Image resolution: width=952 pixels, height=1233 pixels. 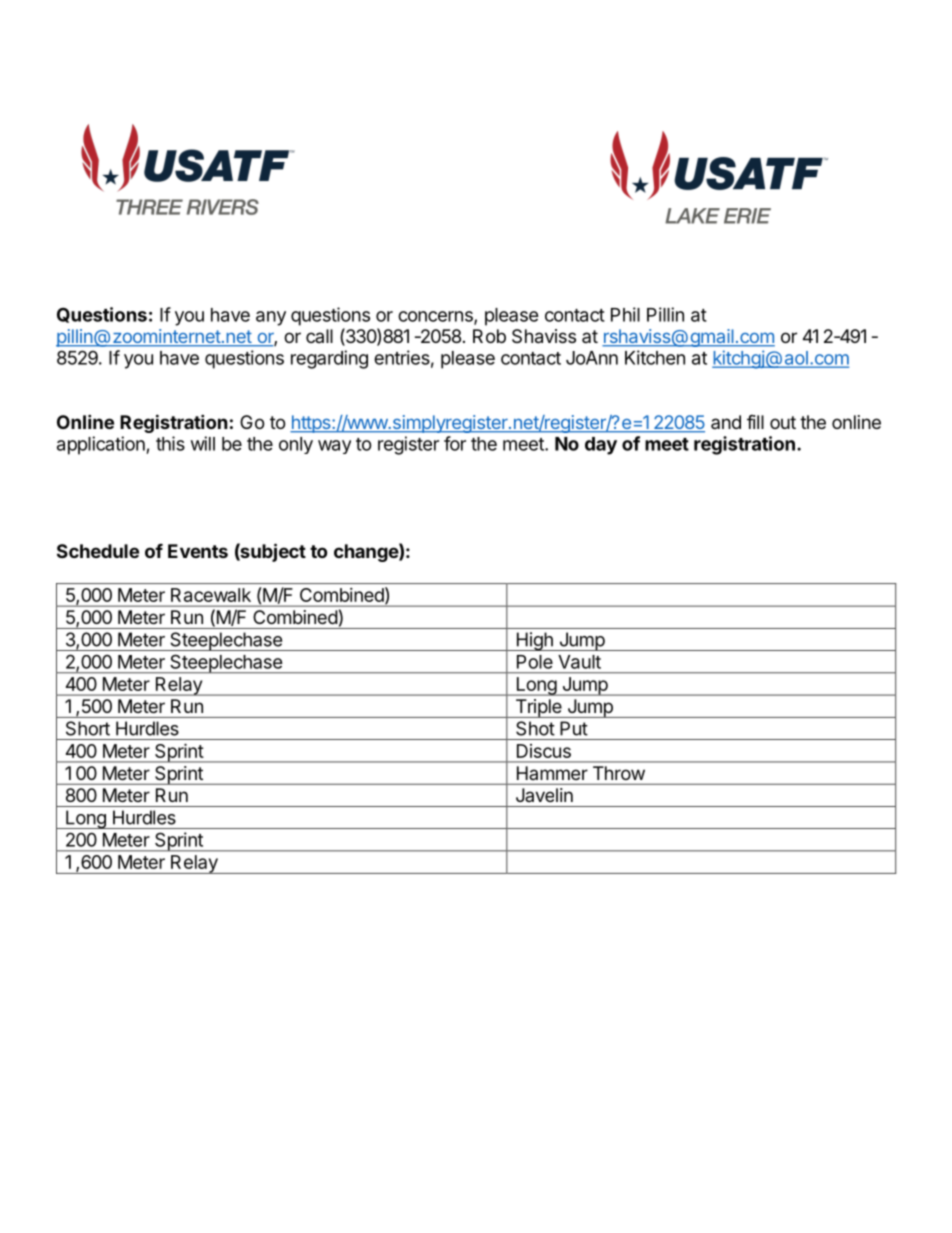 What do you see at coordinates (544, 751) in the document?
I see `Discus` at bounding box center [544, 751].
